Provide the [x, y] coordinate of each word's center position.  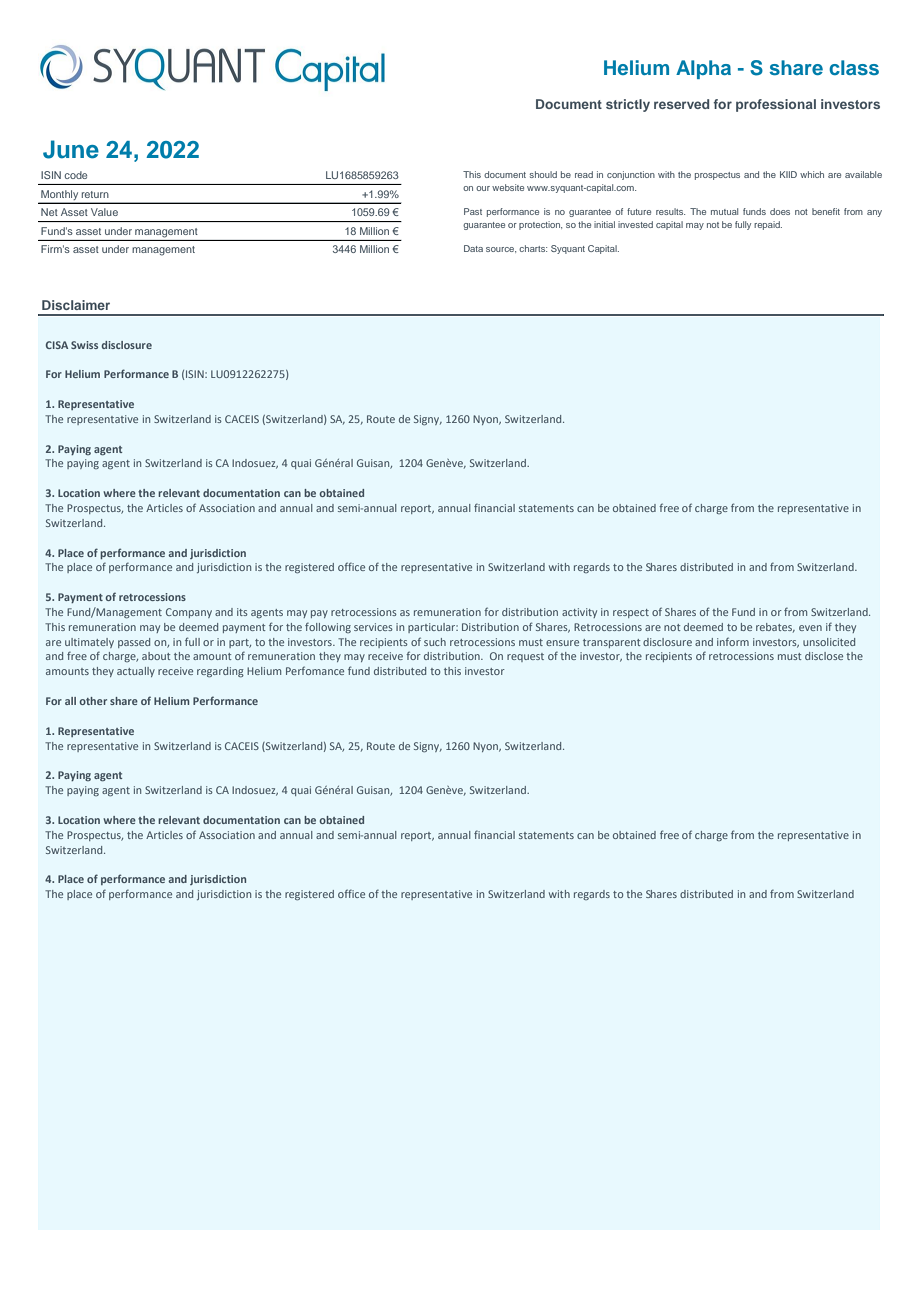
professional [776, 105]
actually [136, 672]
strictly [628, 105]
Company [189, 613]
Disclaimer [76, 305]
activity [579, 613]
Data [473, 248]
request [525, 657]
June [71, 149]
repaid [768, 225]
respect [631, 613]
